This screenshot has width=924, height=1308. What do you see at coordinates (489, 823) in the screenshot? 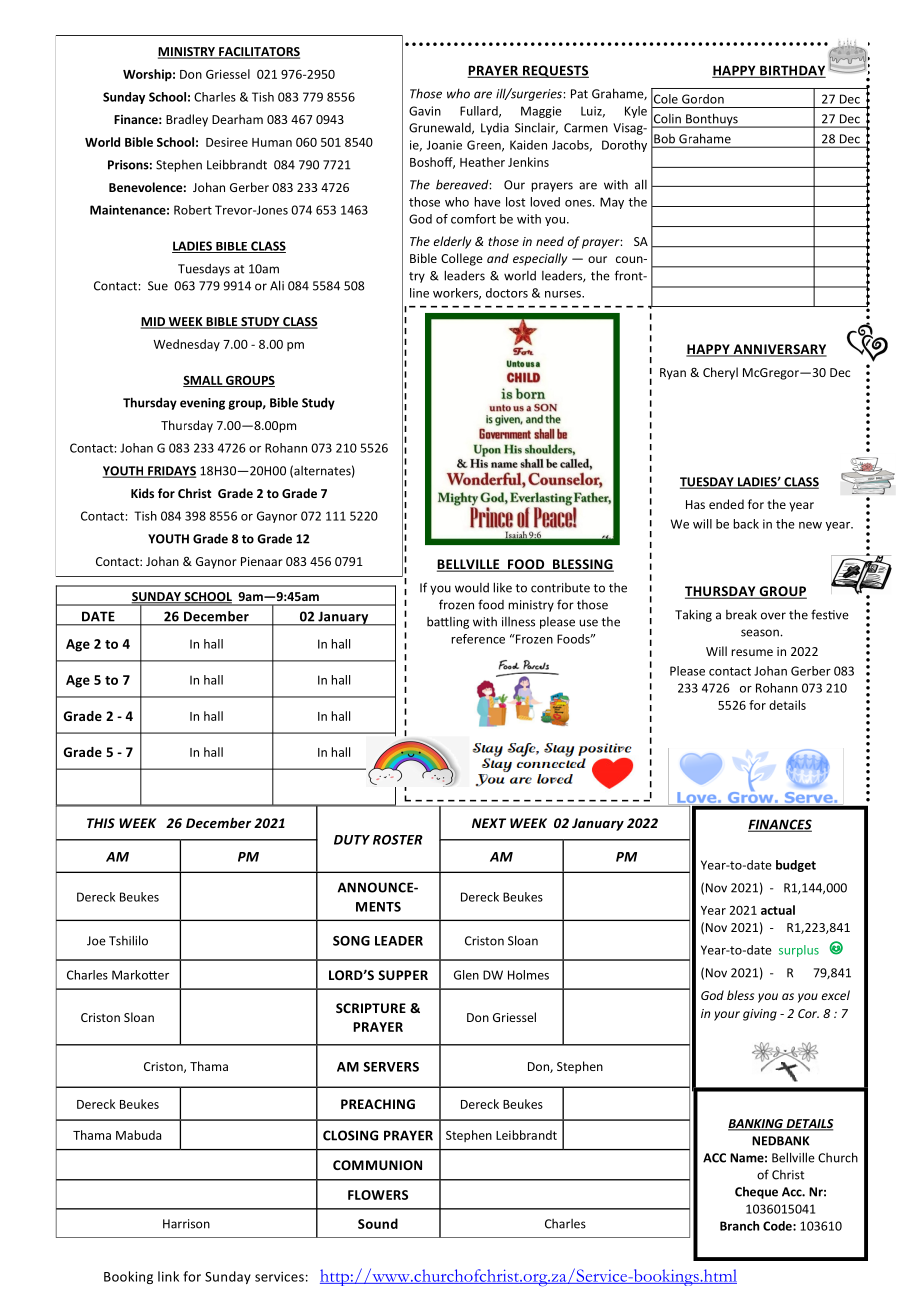
I see `NEXT` at bounding box center [489, 823].
